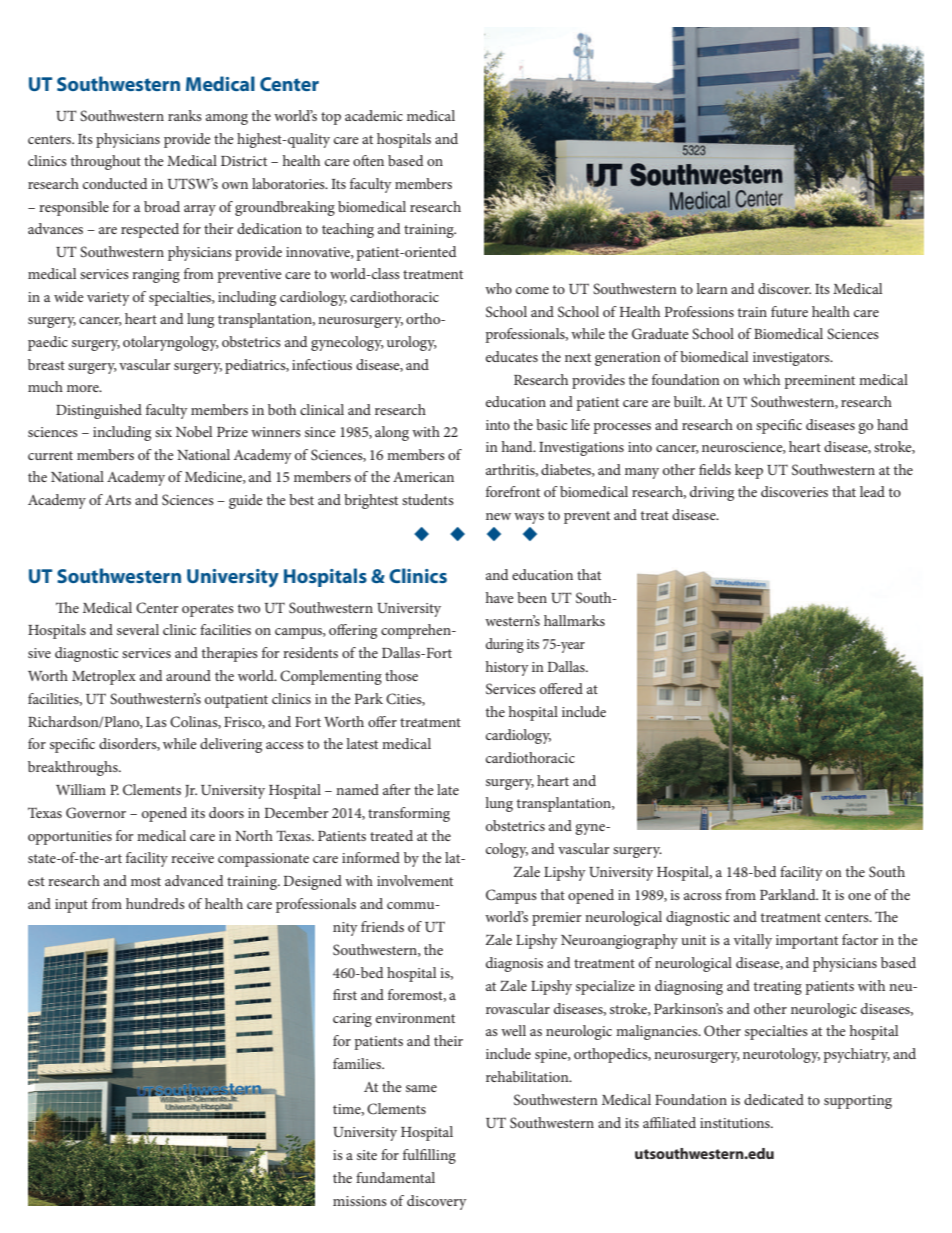 This image has width=952, height=1233. What do you see at coordinates (429, 1156) in the image?
I see `fulfilling` at bounding box center [429, 1156].
